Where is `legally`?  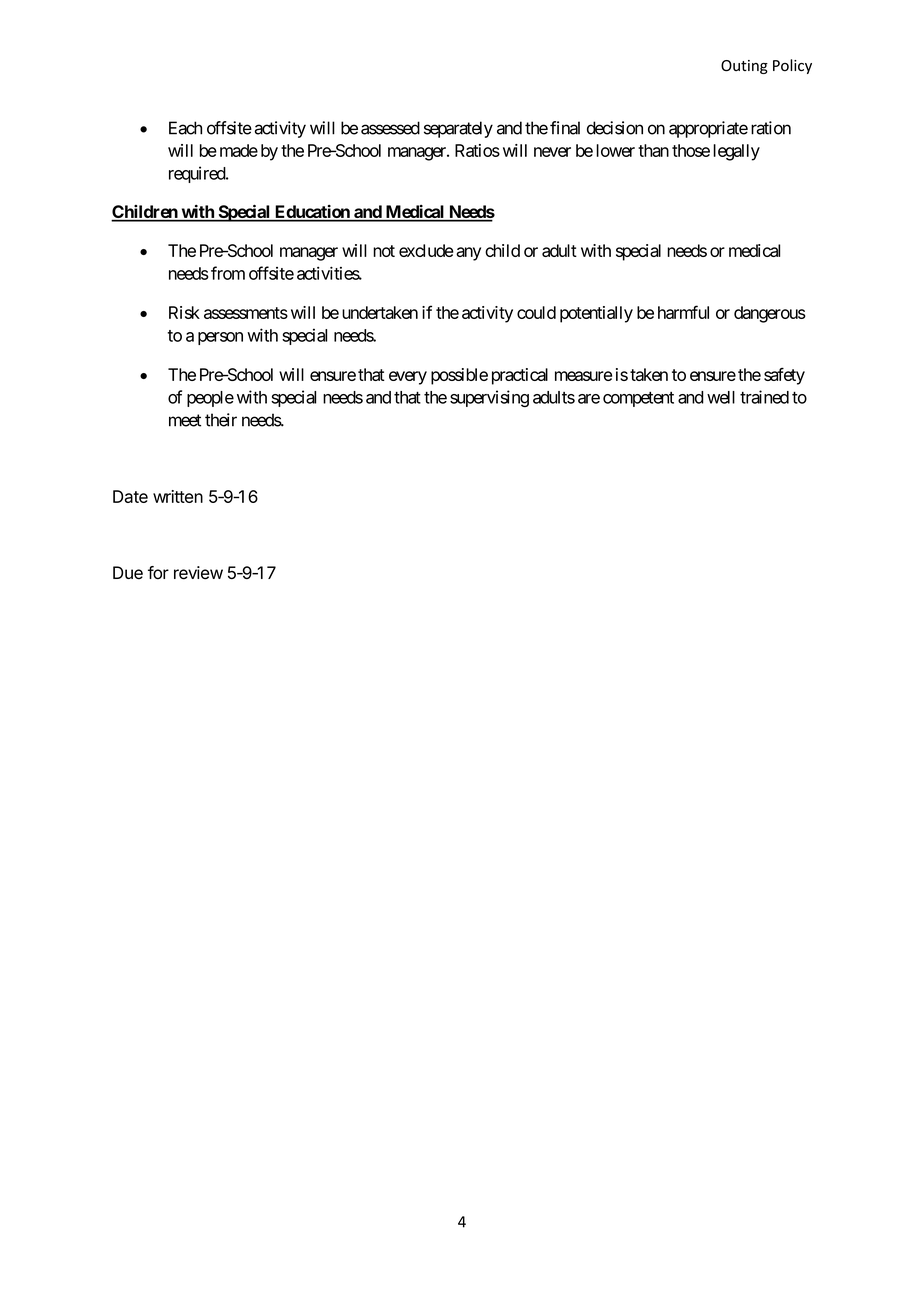
legally is located at coordinates (736, 152).
